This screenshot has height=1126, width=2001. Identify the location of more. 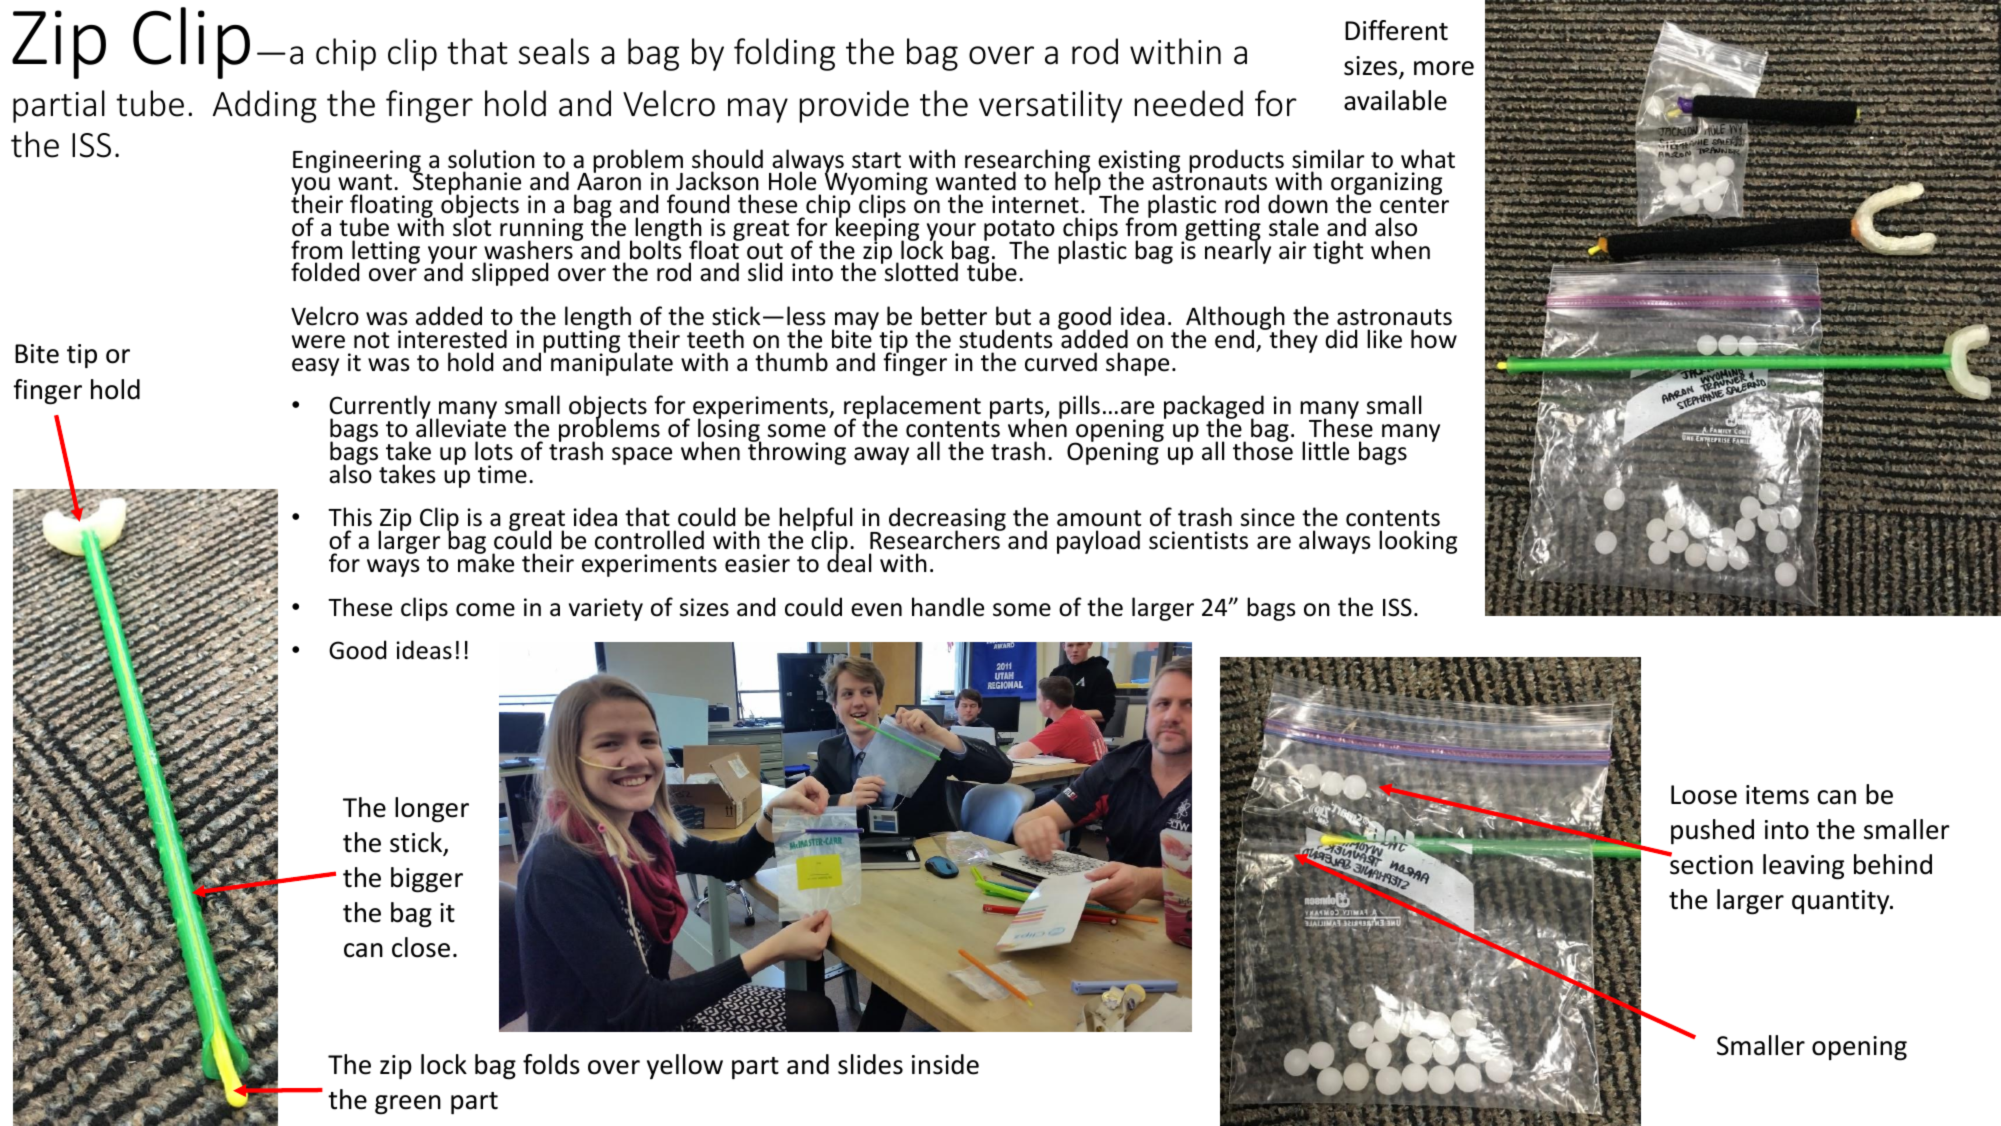
(1444, 68).
